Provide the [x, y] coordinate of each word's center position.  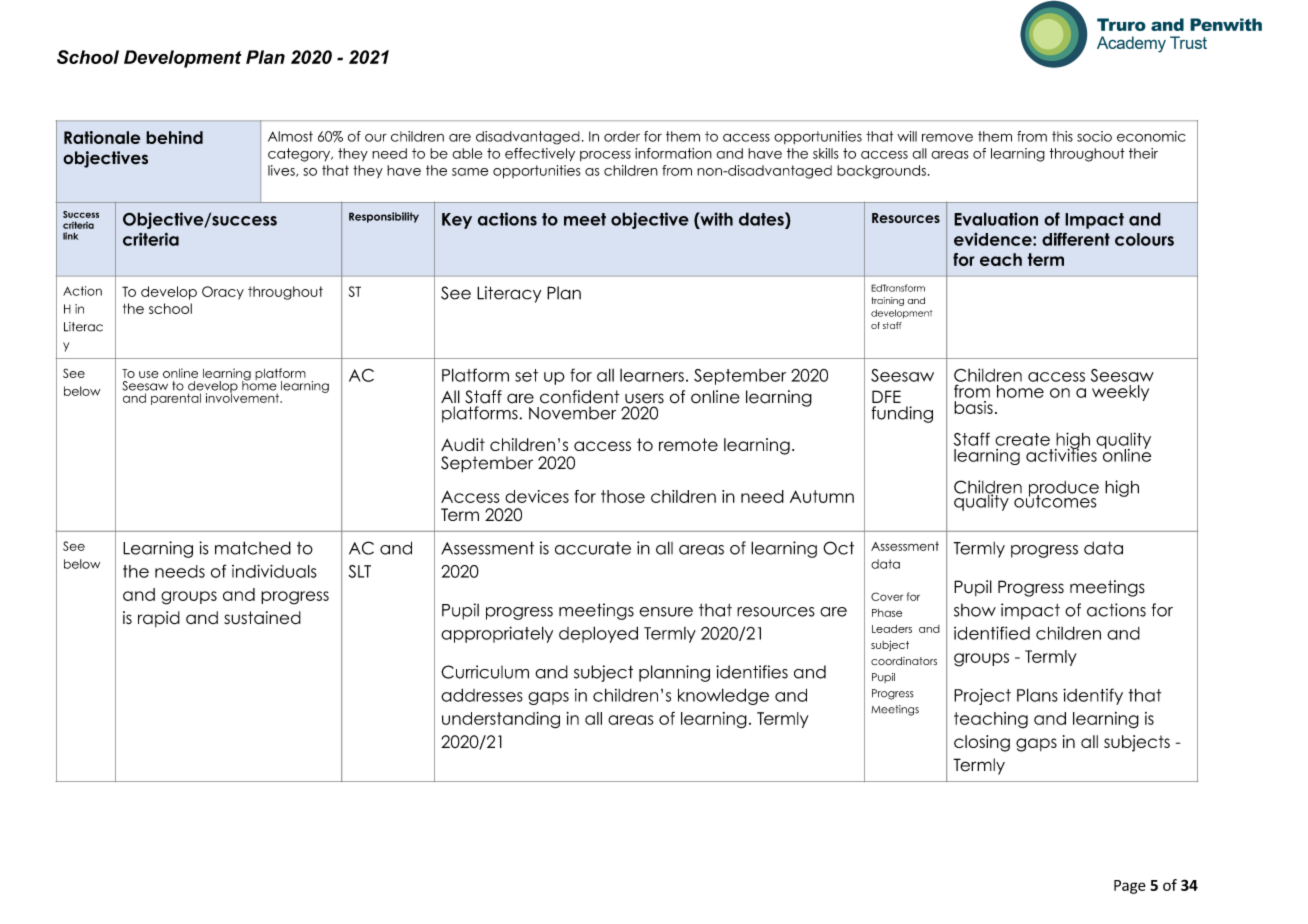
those [623, 496]
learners [652, 375]
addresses [482, 695]
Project [982, 696]
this [1062, 136]
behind [174, 137]
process [605, 156]
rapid [159, 619]
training [887, 301]
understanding [501, 720]
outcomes [1055, 500]
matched [253, 548]
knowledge [723, 696]
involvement [243, 397]
